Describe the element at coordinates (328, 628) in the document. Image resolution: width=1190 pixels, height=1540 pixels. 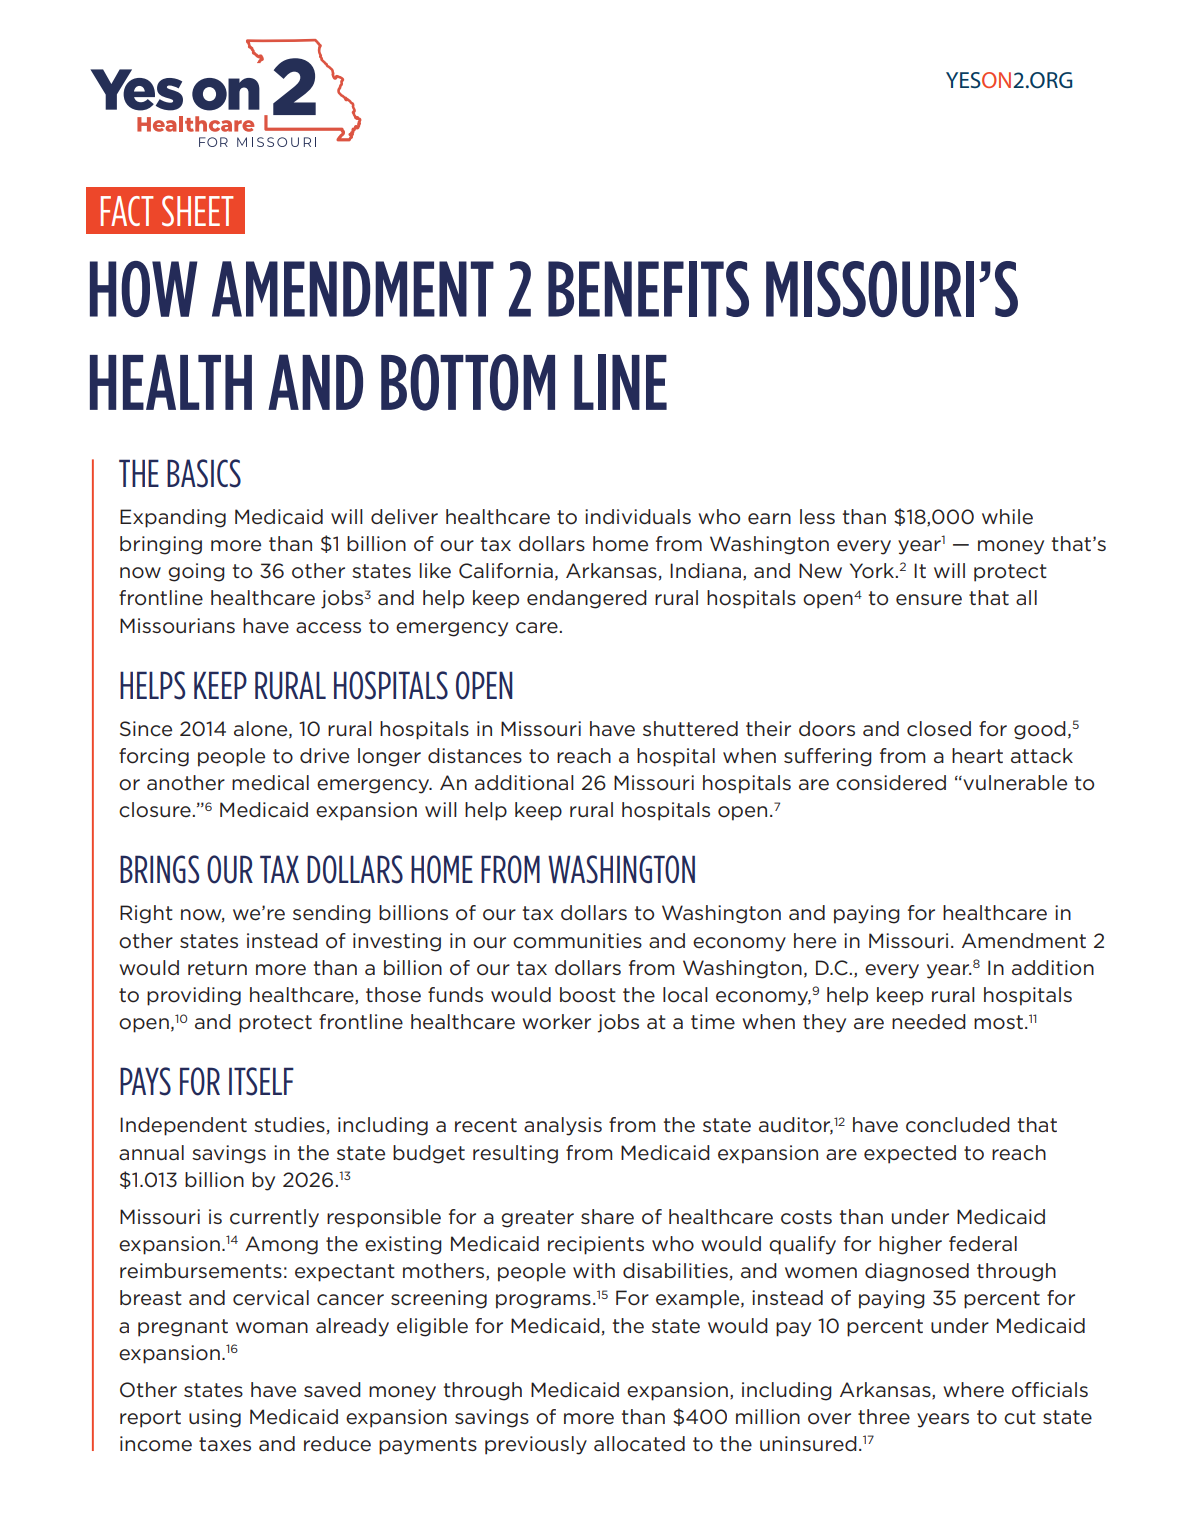
I see `access` at that location.
